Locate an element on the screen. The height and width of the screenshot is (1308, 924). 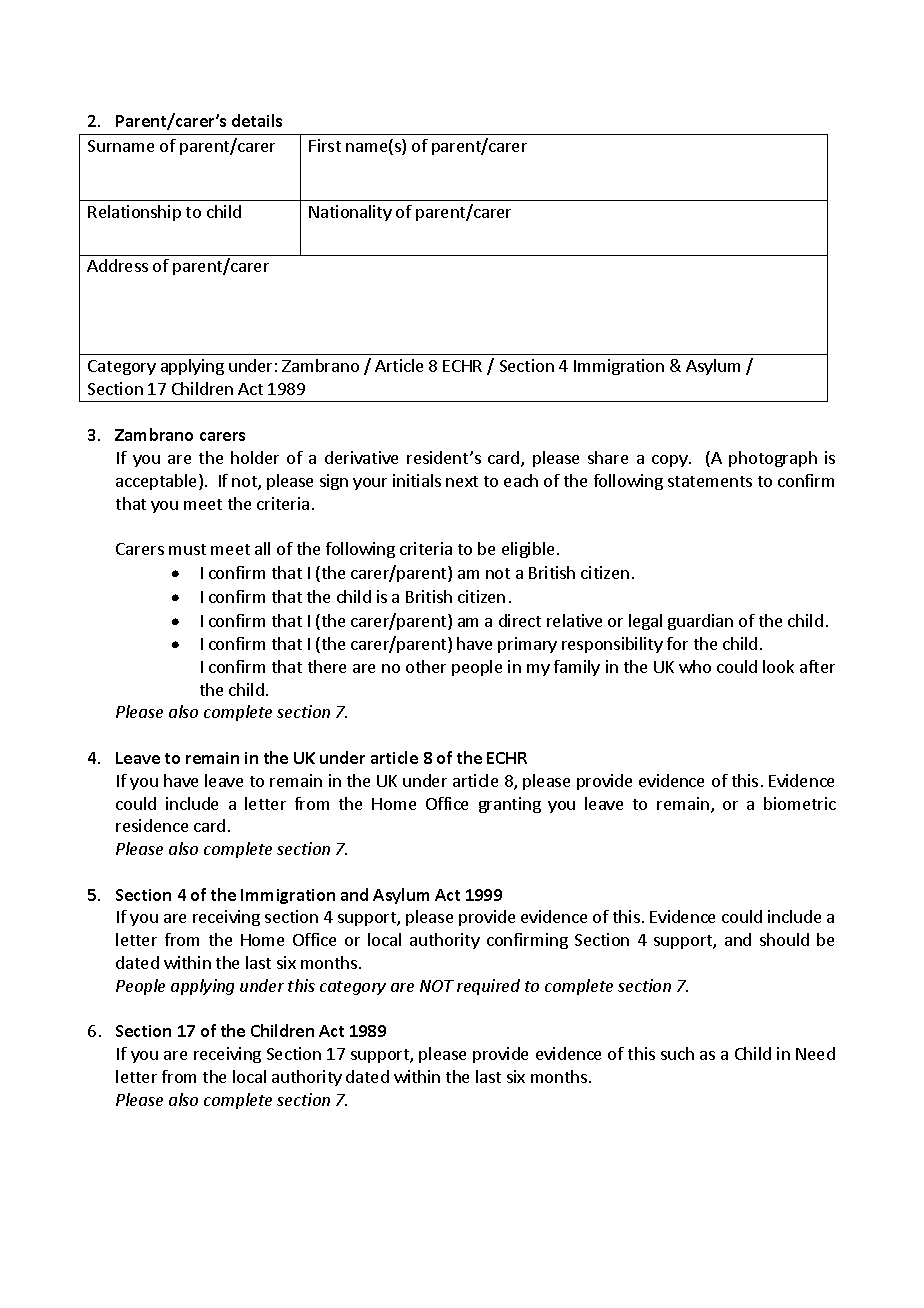
next is located at coordinates (462, 481).
